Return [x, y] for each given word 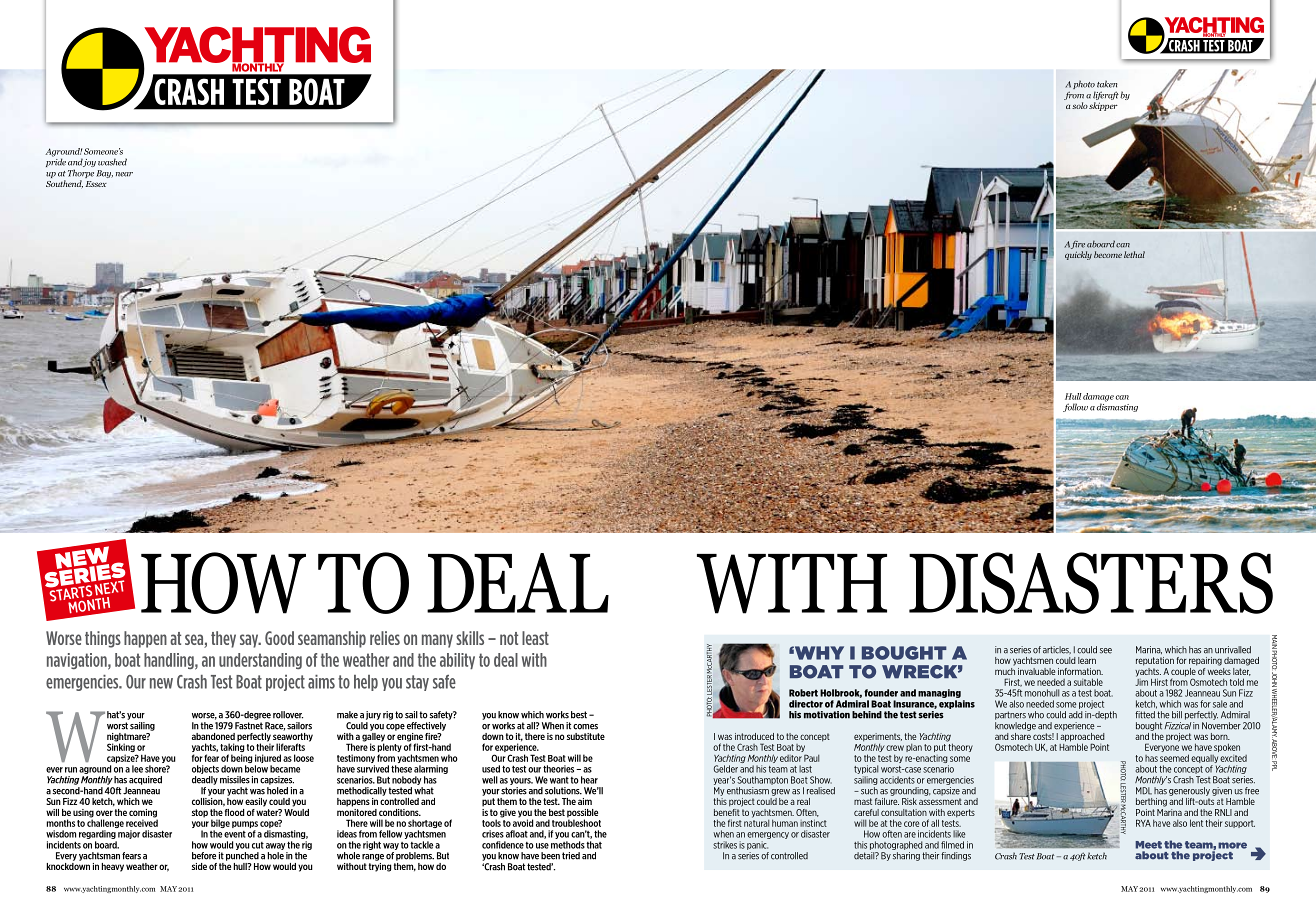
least [535, 638]
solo [1080, 105]
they [223, 639]
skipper [1103, 106]
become [1108, 254]
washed [112, 162]
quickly [1078, 255]
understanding [260, 661]
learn [1087, 660]
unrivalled [1233, 650]
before [204, 856]
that [594, 845]
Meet [1148, 845]
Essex [96, 184]
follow [1075, 407]
